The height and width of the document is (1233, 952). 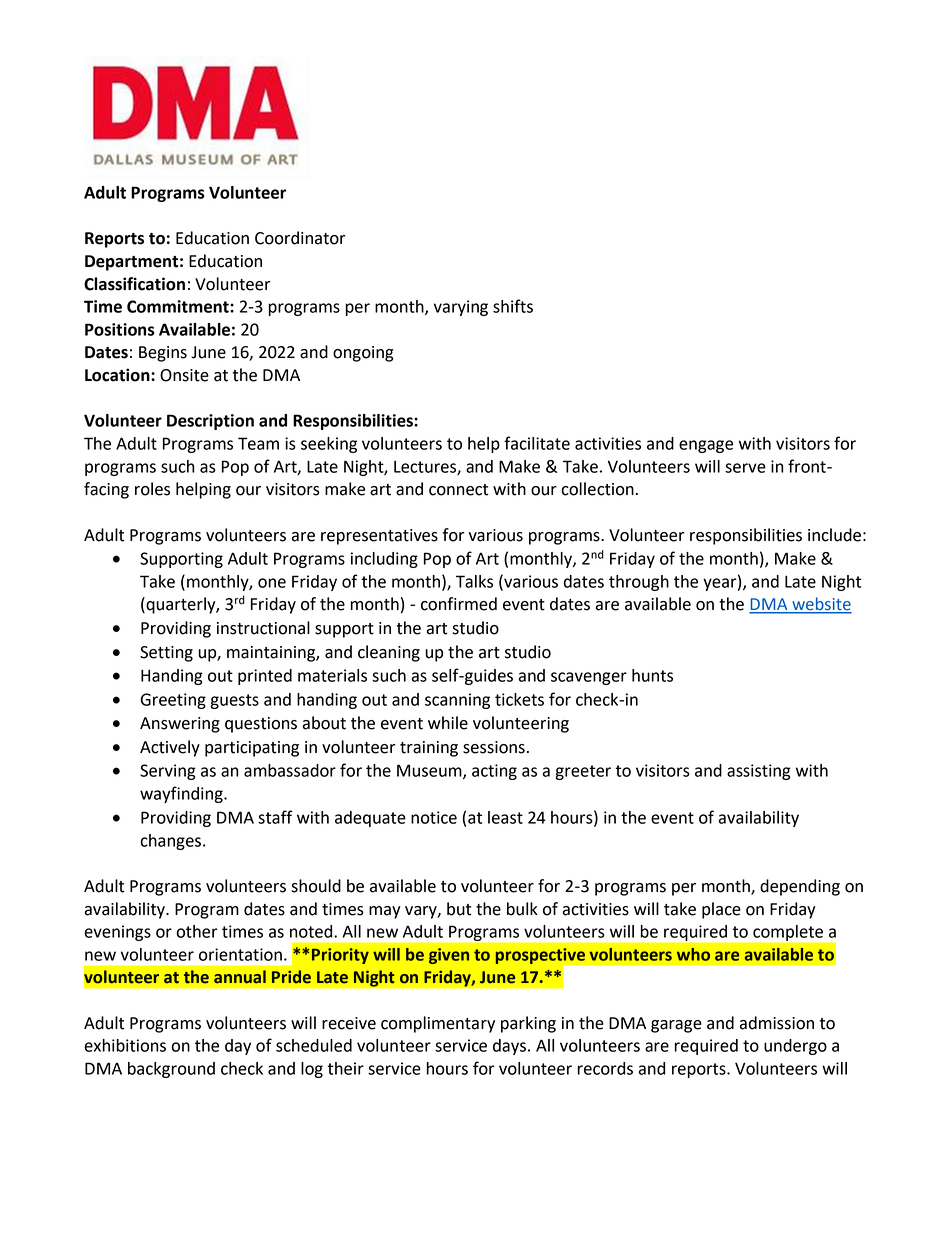 I want to click on assisting, so click(x=759, y=772).
